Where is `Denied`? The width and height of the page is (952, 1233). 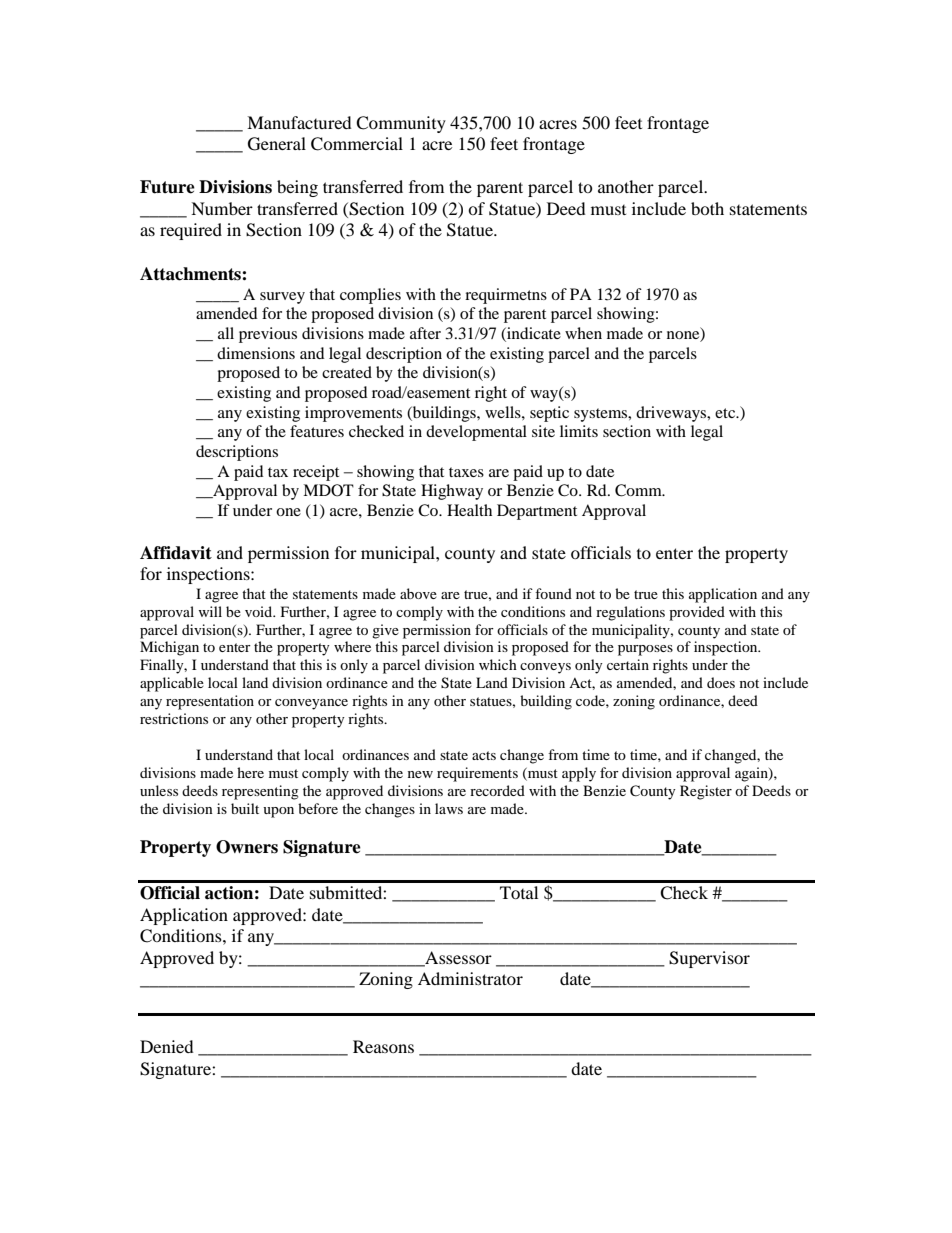
Denied is located at coordinates (167, 1046).
